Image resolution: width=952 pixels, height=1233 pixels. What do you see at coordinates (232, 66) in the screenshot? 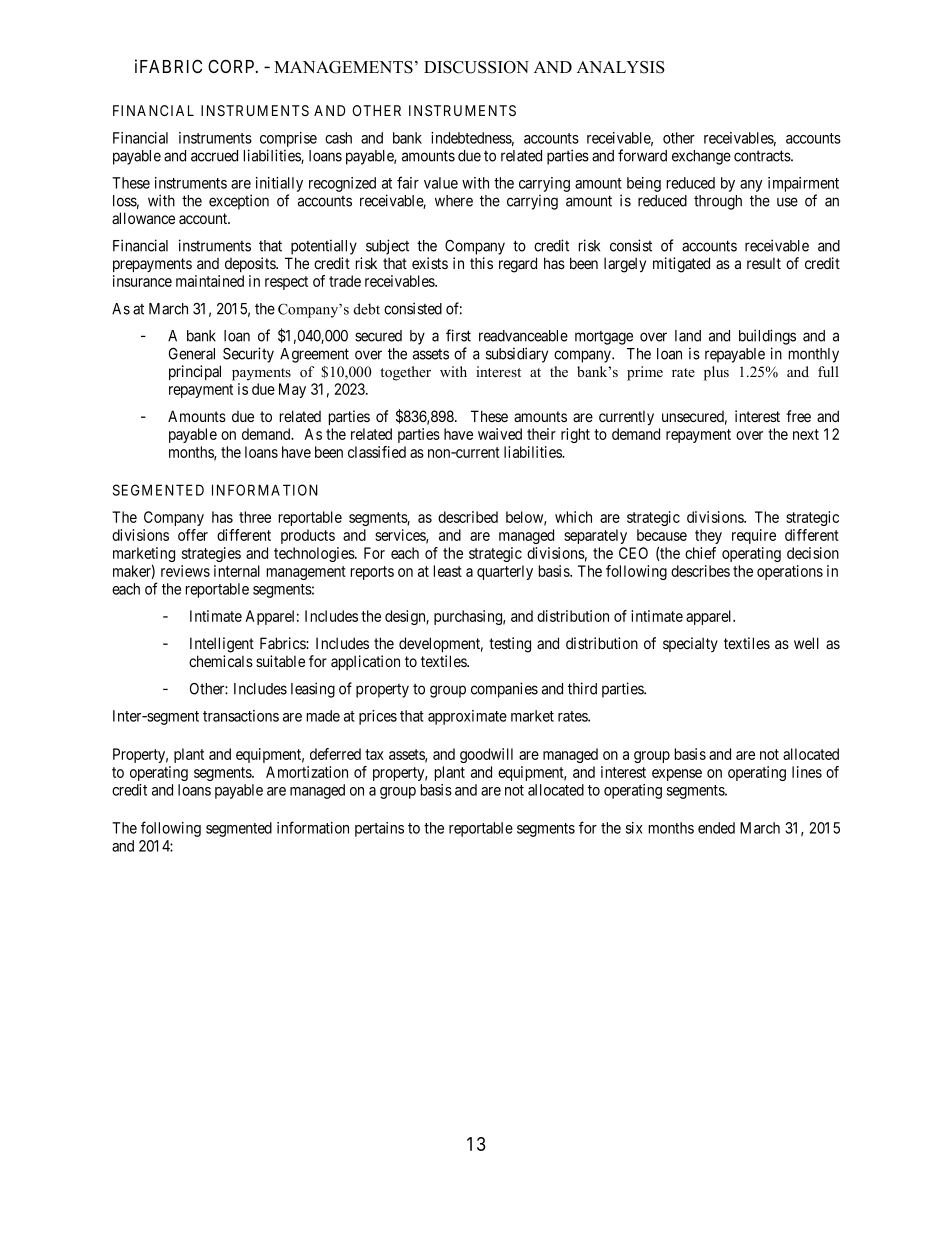
I see `CORP` at bounding box center [232, 66].
